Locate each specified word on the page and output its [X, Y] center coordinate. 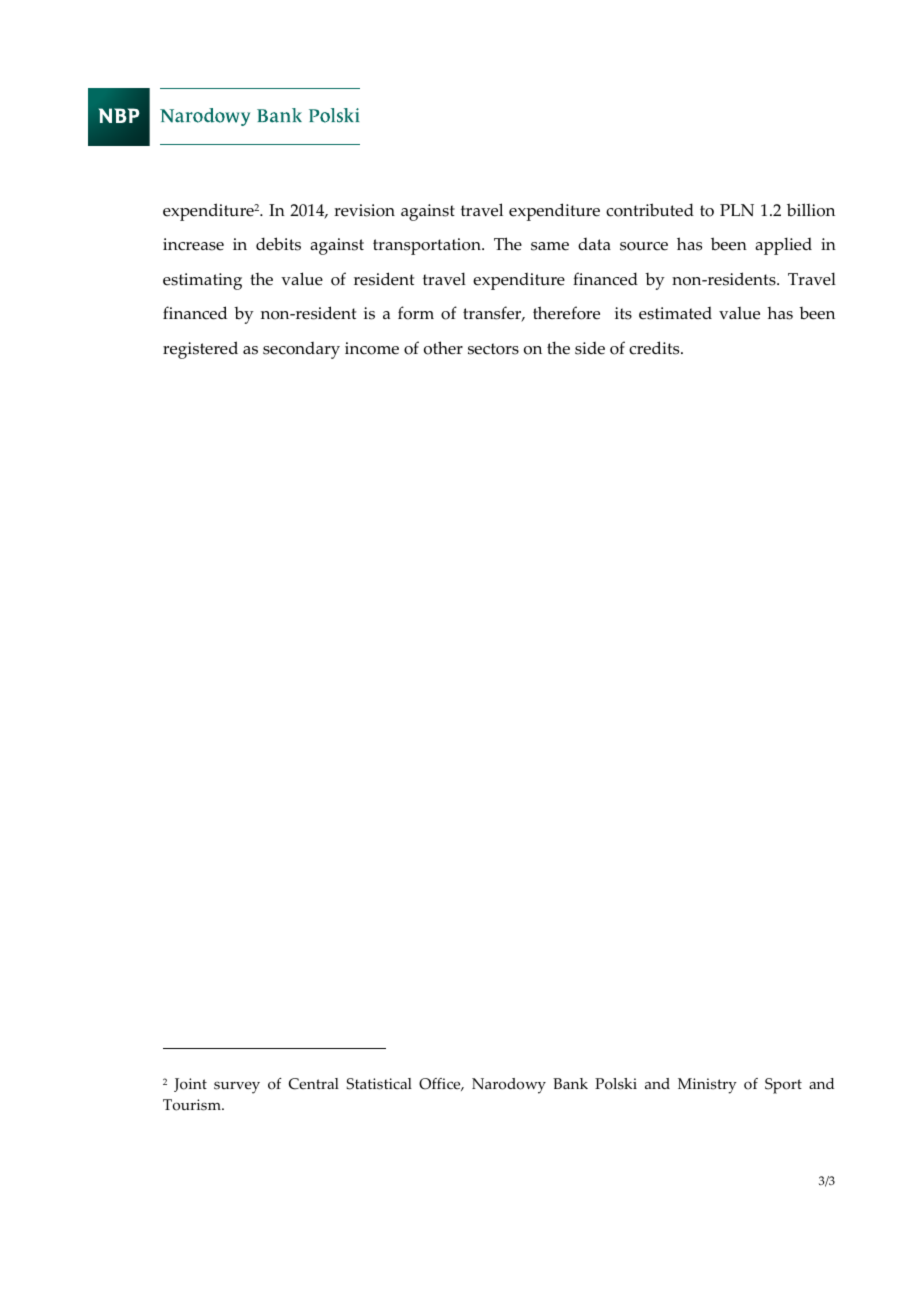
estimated [675, 313]
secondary [301, 350]
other [443, 348]
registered [200, 350]
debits [278, 244]
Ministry [707, 1086]
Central [314, 1084]
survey [237, 1087]
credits [655, 348]
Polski [616, 1084]
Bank [570, 1083]
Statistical [379, 1084]
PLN [737, 210]
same [550, 246]
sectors [493, 349]
